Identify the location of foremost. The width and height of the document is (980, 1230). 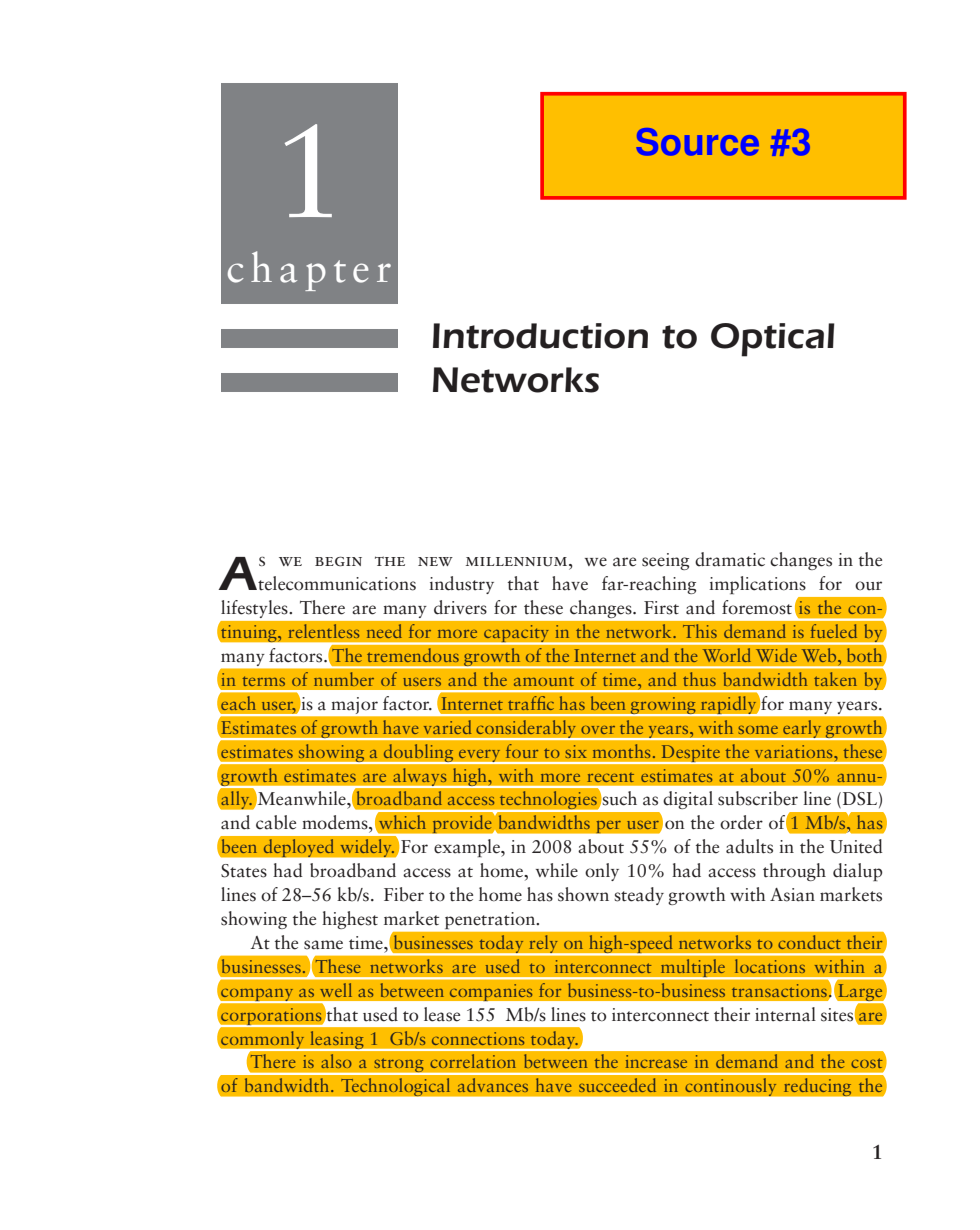
(757, 607).
